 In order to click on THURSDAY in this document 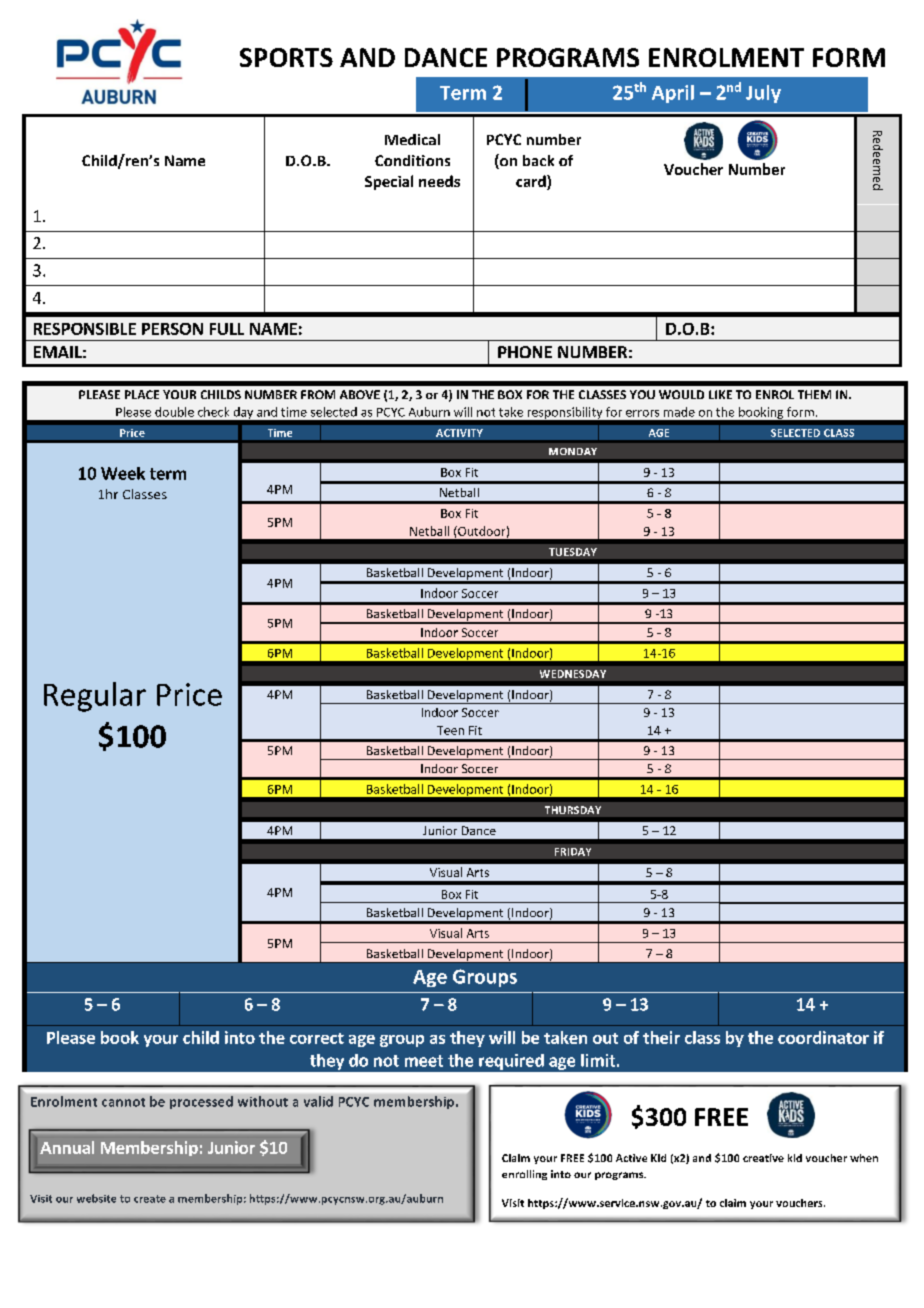, I will do `click(573, 810)`.
